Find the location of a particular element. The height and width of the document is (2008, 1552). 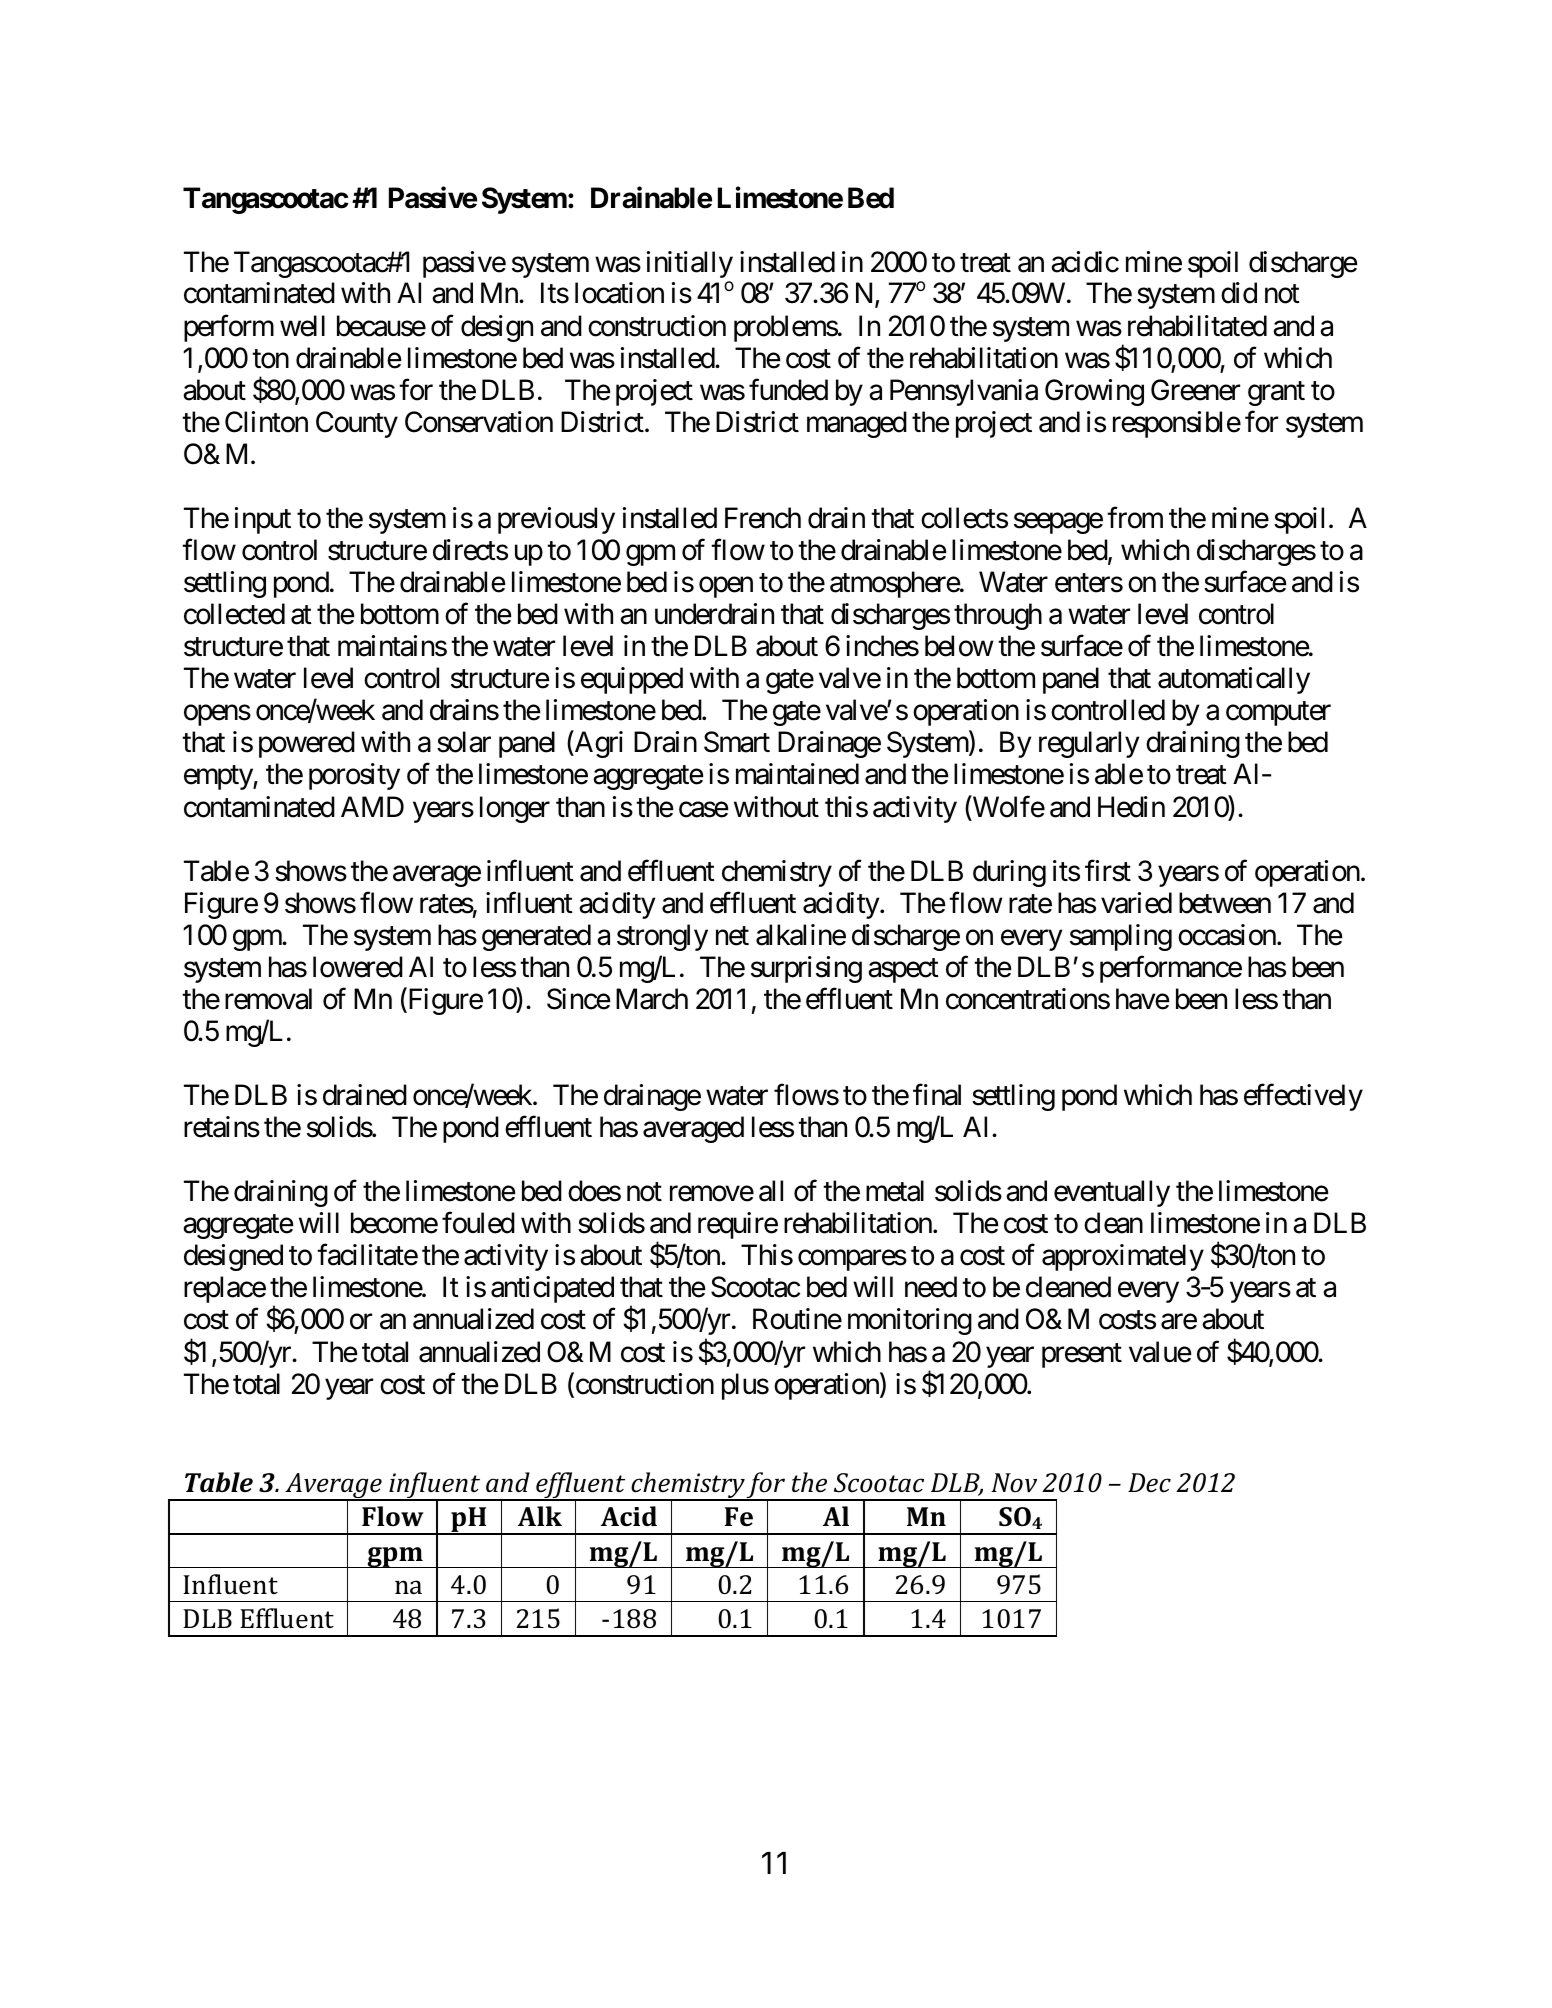

rehabilitated is located at coordinates (1197, 326).
